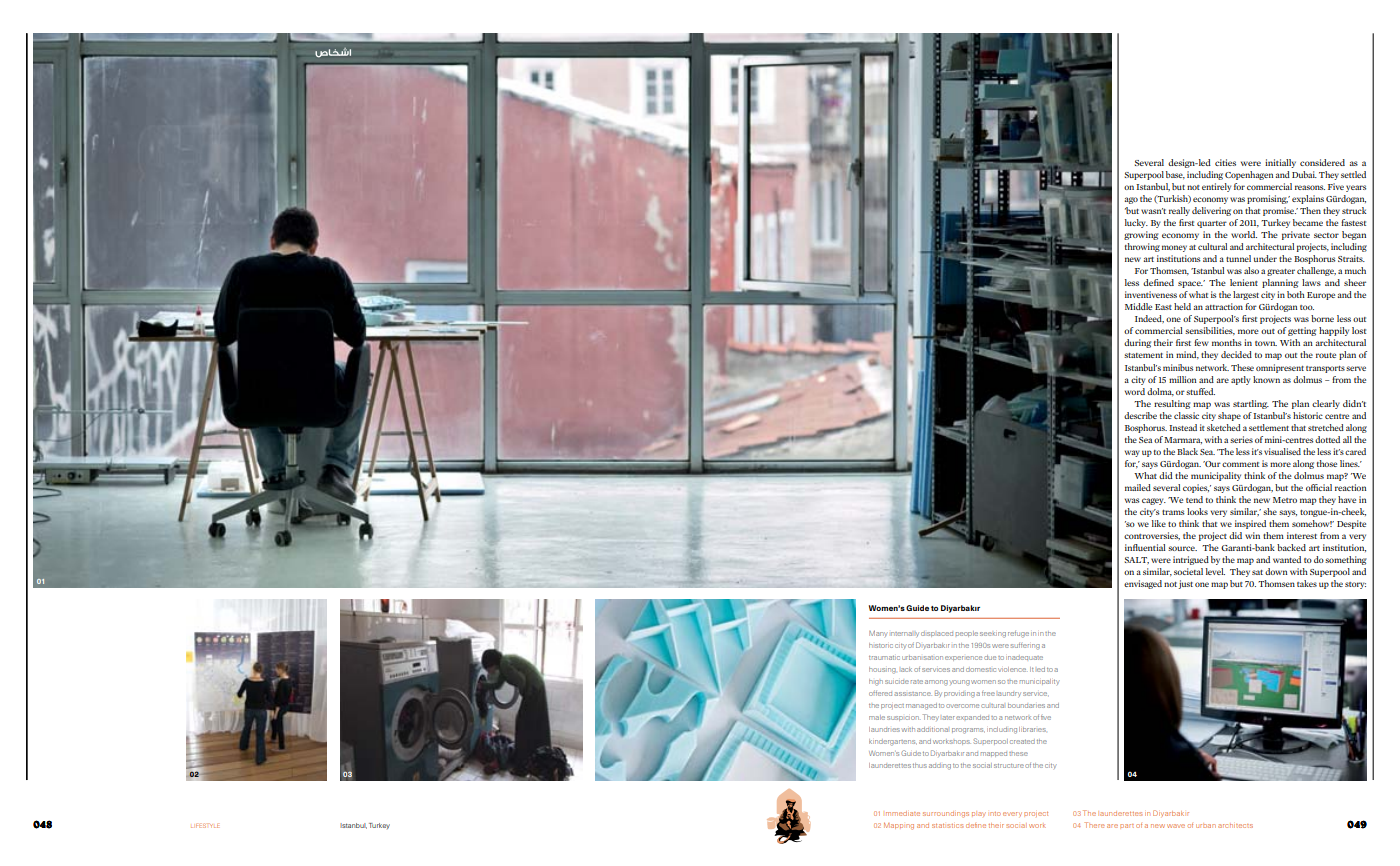 This image has height=866, width=1400. Describe the element at coordinates (903, 813) in the image. I see `Immediate` at that location.
